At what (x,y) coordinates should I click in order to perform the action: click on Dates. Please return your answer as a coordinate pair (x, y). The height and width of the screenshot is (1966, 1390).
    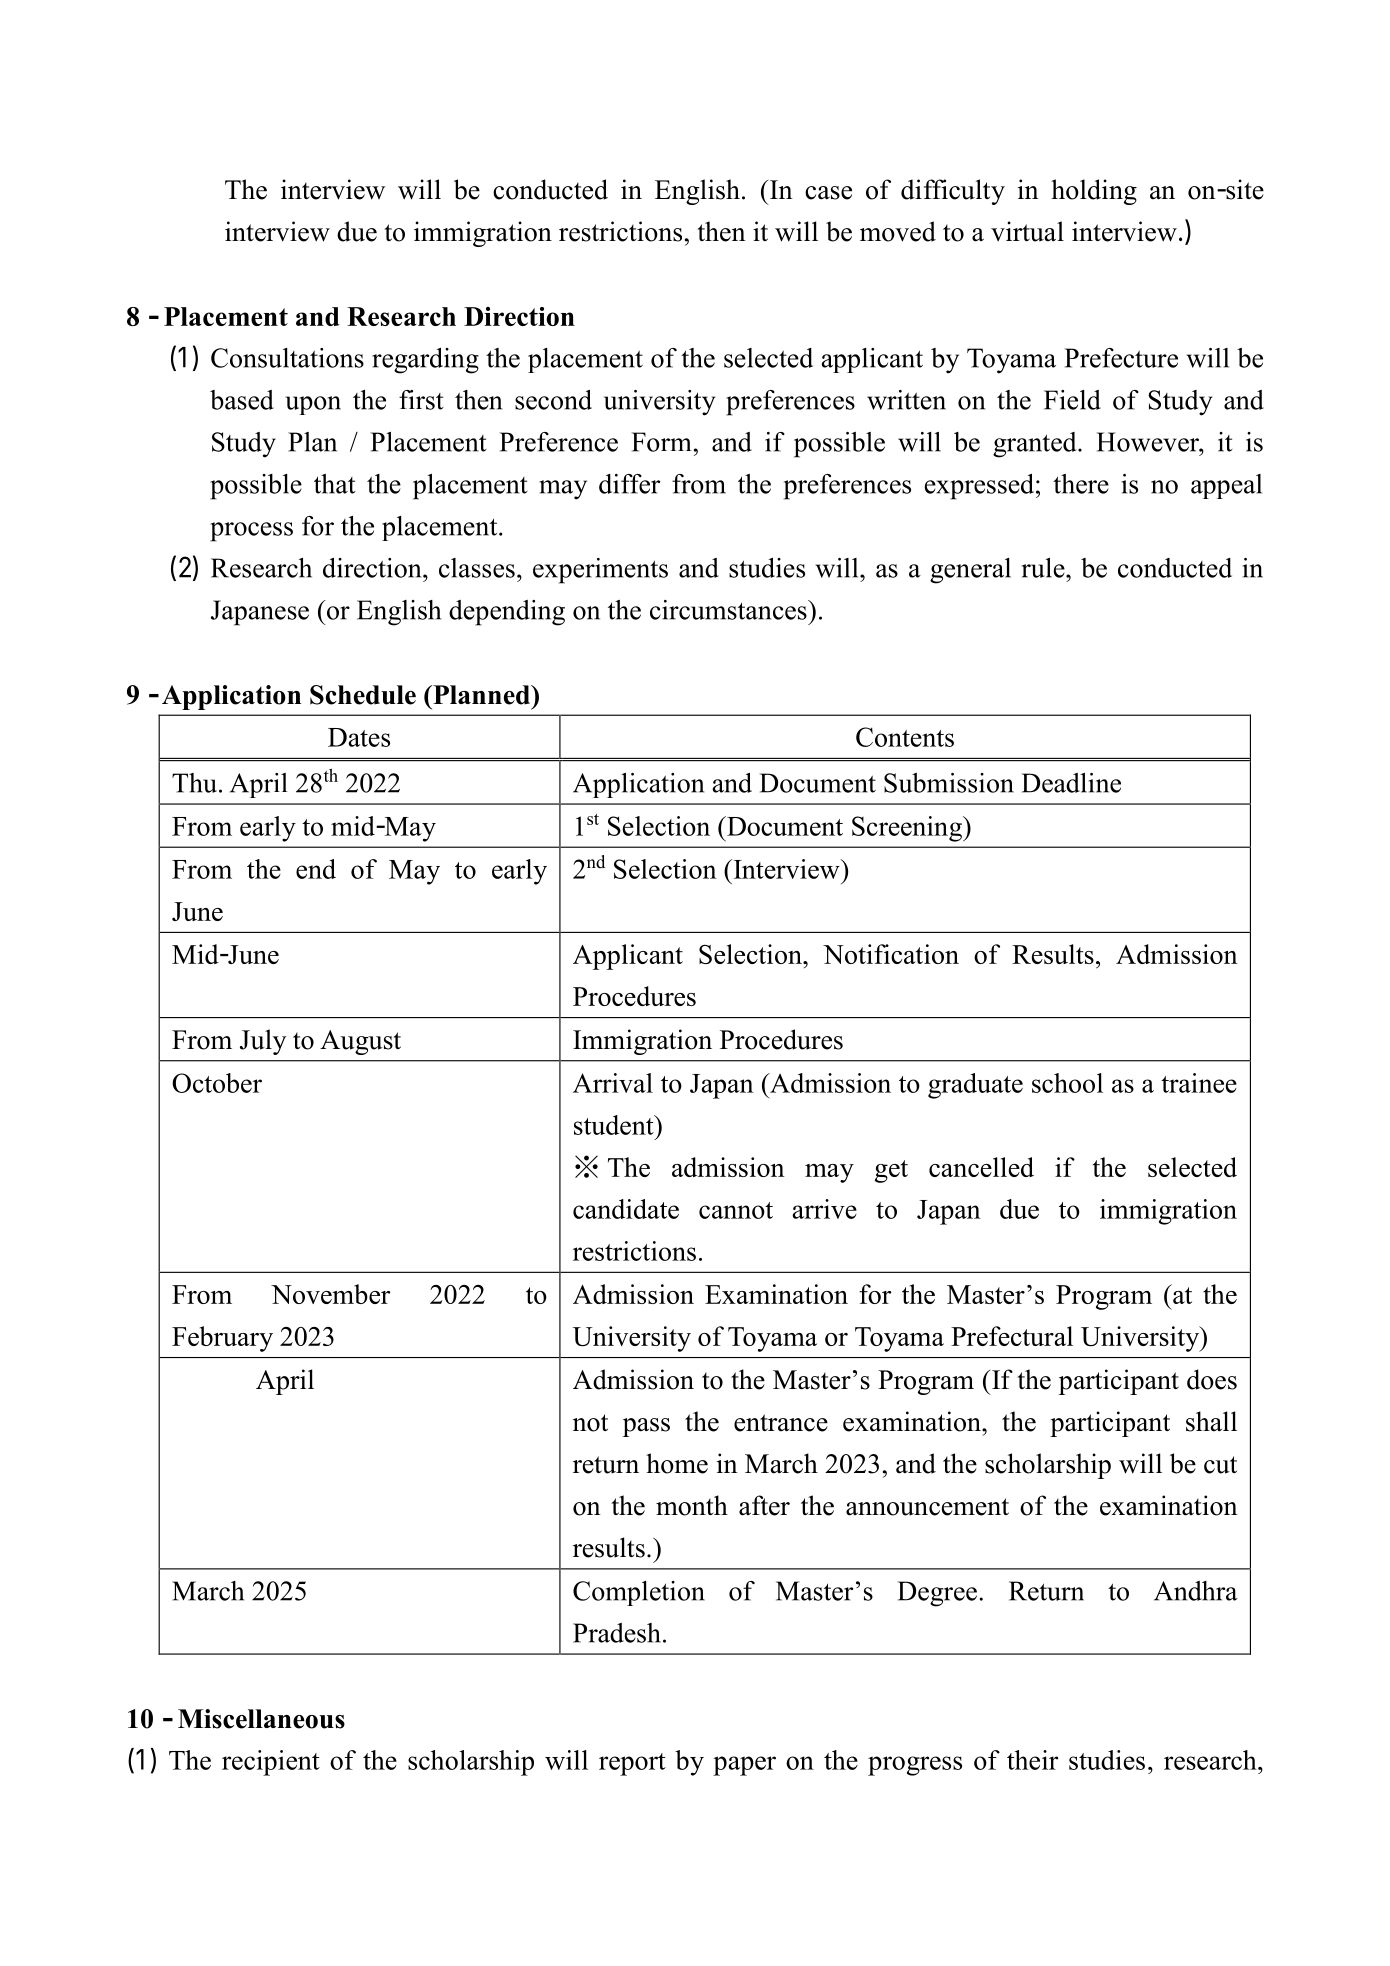
    Looking at the image, I should click on (359, 737).
